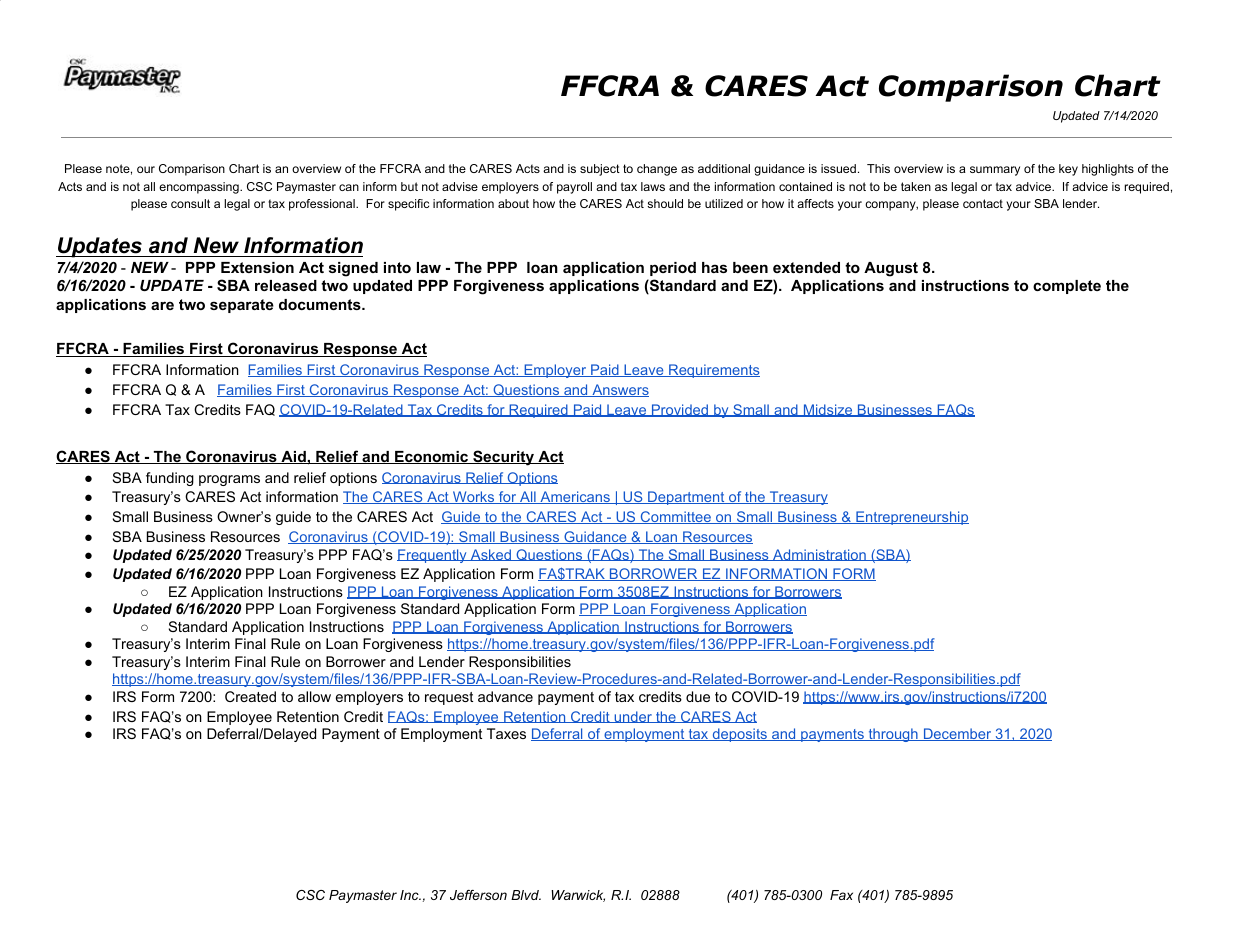 Image resolution: width=1233 pixels, height=952 pixels. I want to click on Midsize, so click(828, 410).
